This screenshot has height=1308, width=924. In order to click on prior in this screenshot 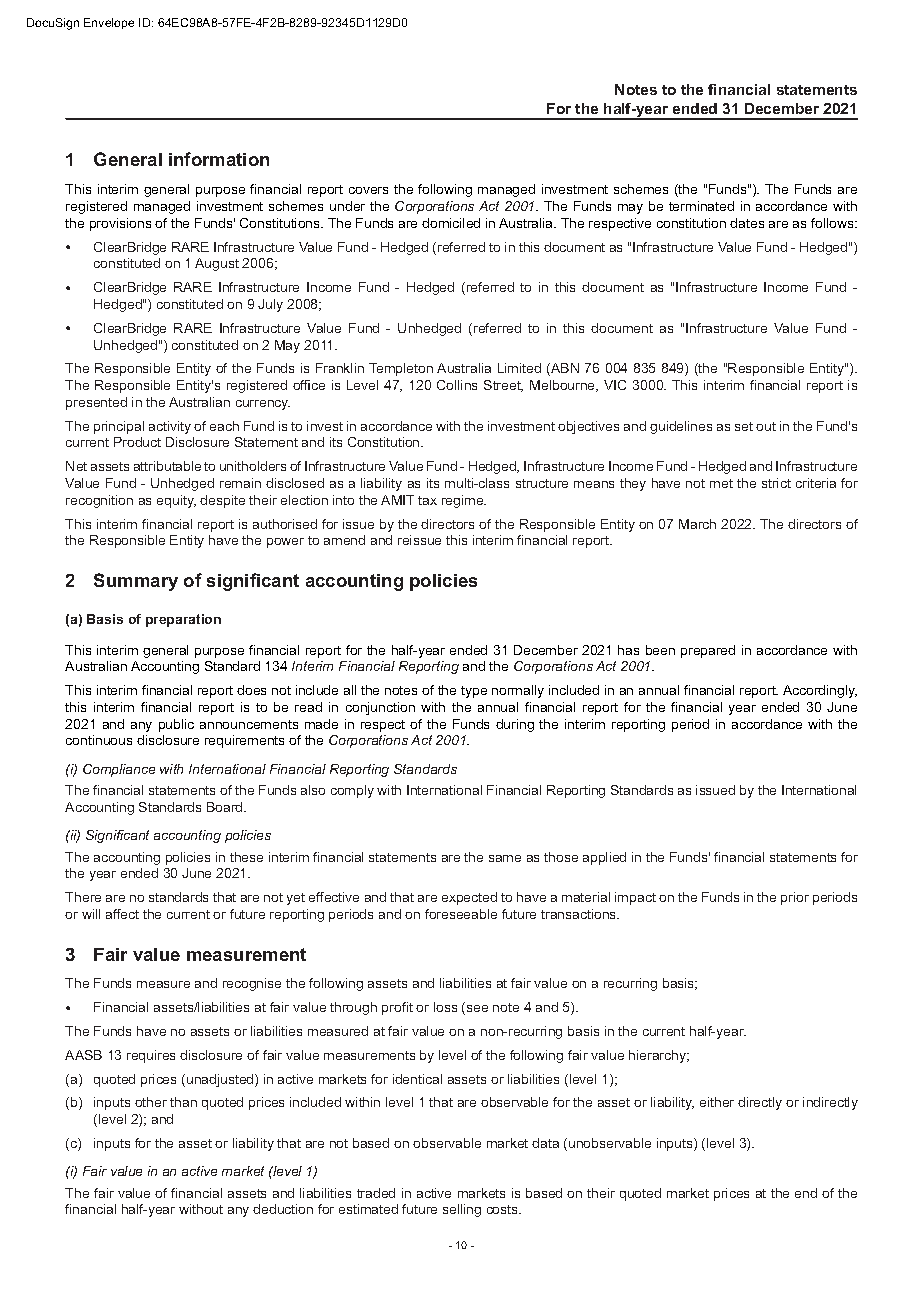, I will do `click(795, 898)`.
